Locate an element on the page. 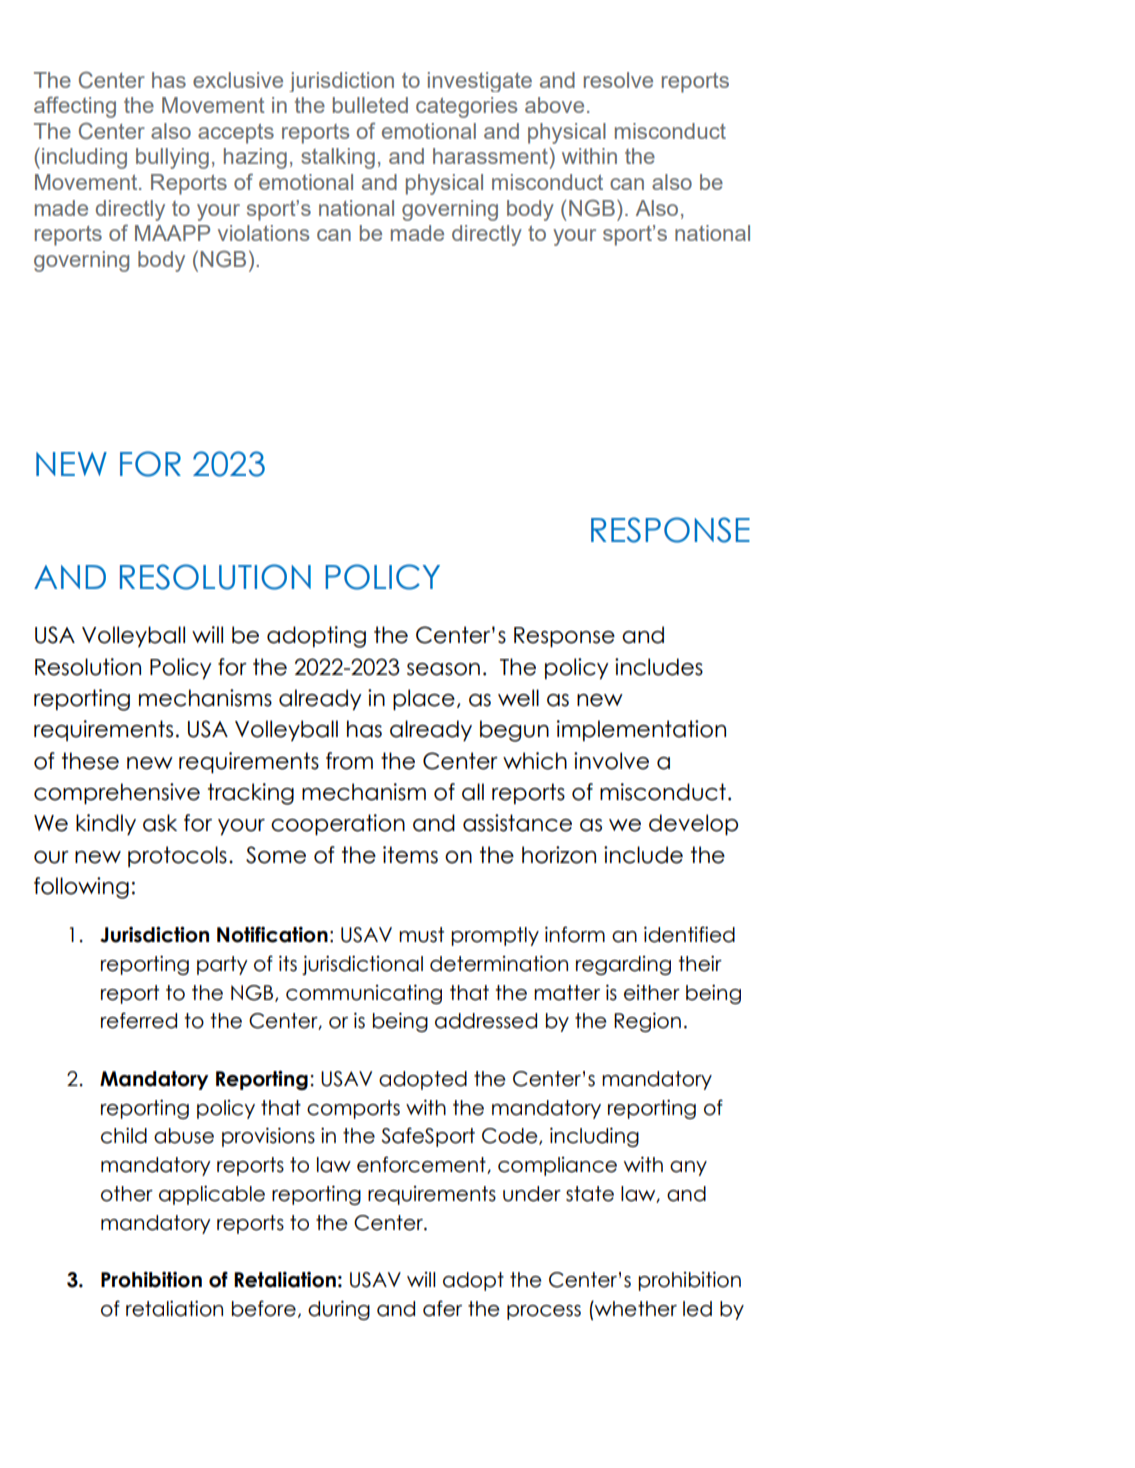 Image resolution: width=1135 pixels, height=1468 pixels. these is located at coordinates (90, 761).
